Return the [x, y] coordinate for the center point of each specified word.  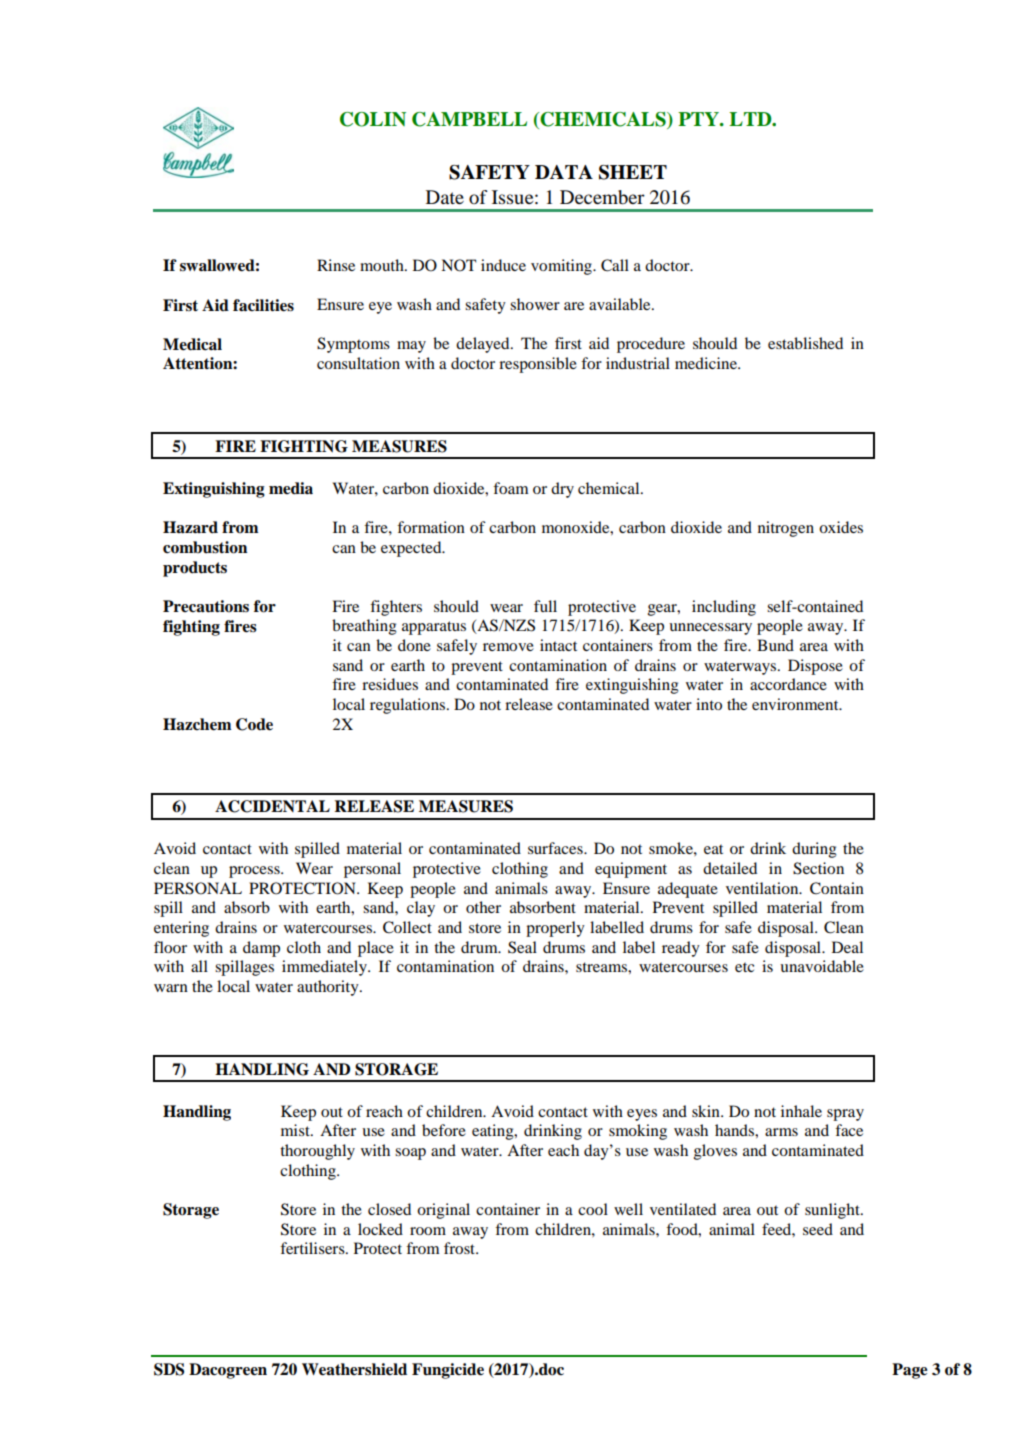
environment [796, 704]
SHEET [633, 172]
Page [910, 1371]
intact [558, 645]
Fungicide [448, 1371]
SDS [169, 1369]
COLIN [373, 119]
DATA [564, 172]
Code [254, 724]
